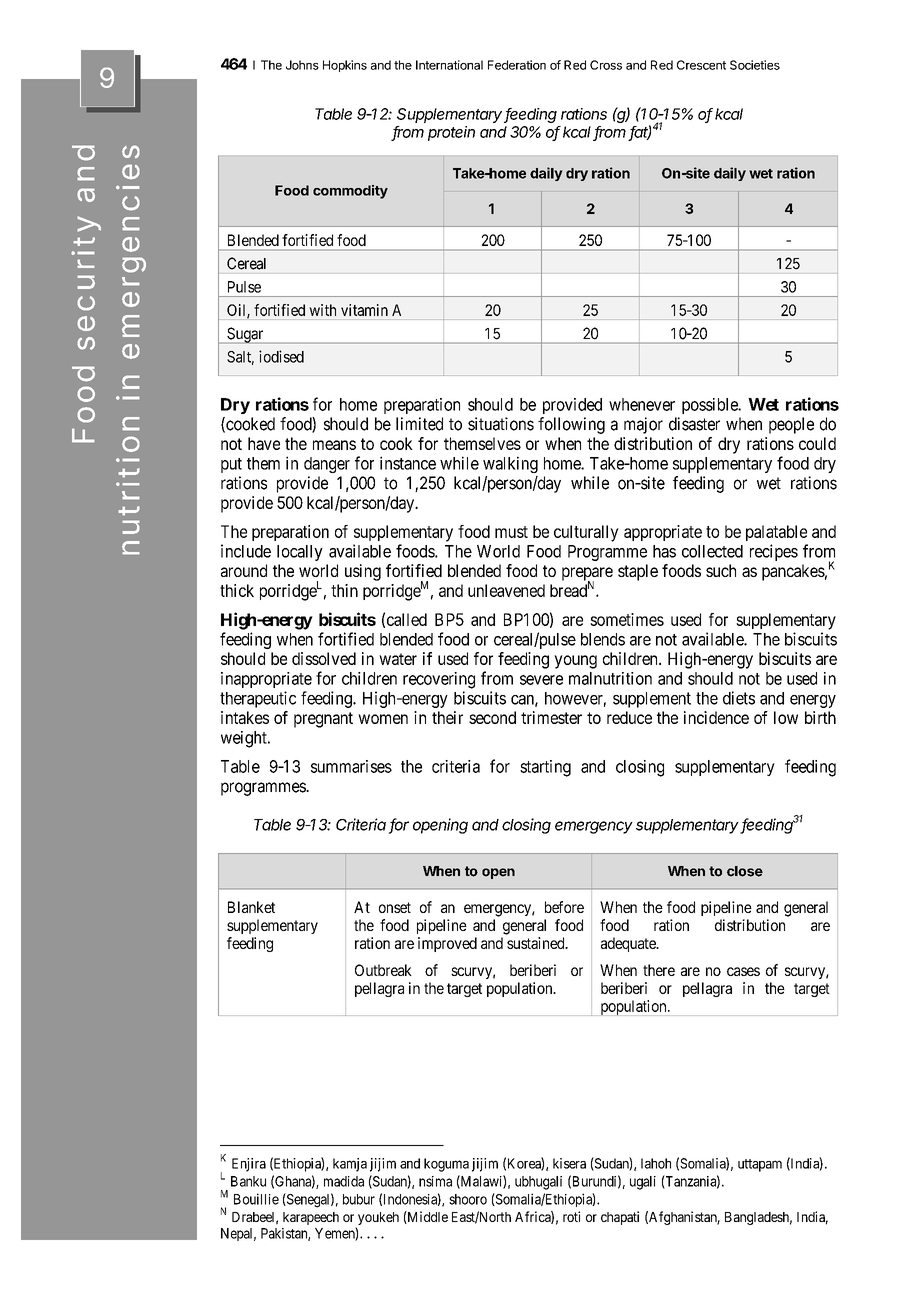 This screenshot has height=1308, width=924. Describe the element at coordinates (711, 406) in the screenshot. I see `possible` at that location.
